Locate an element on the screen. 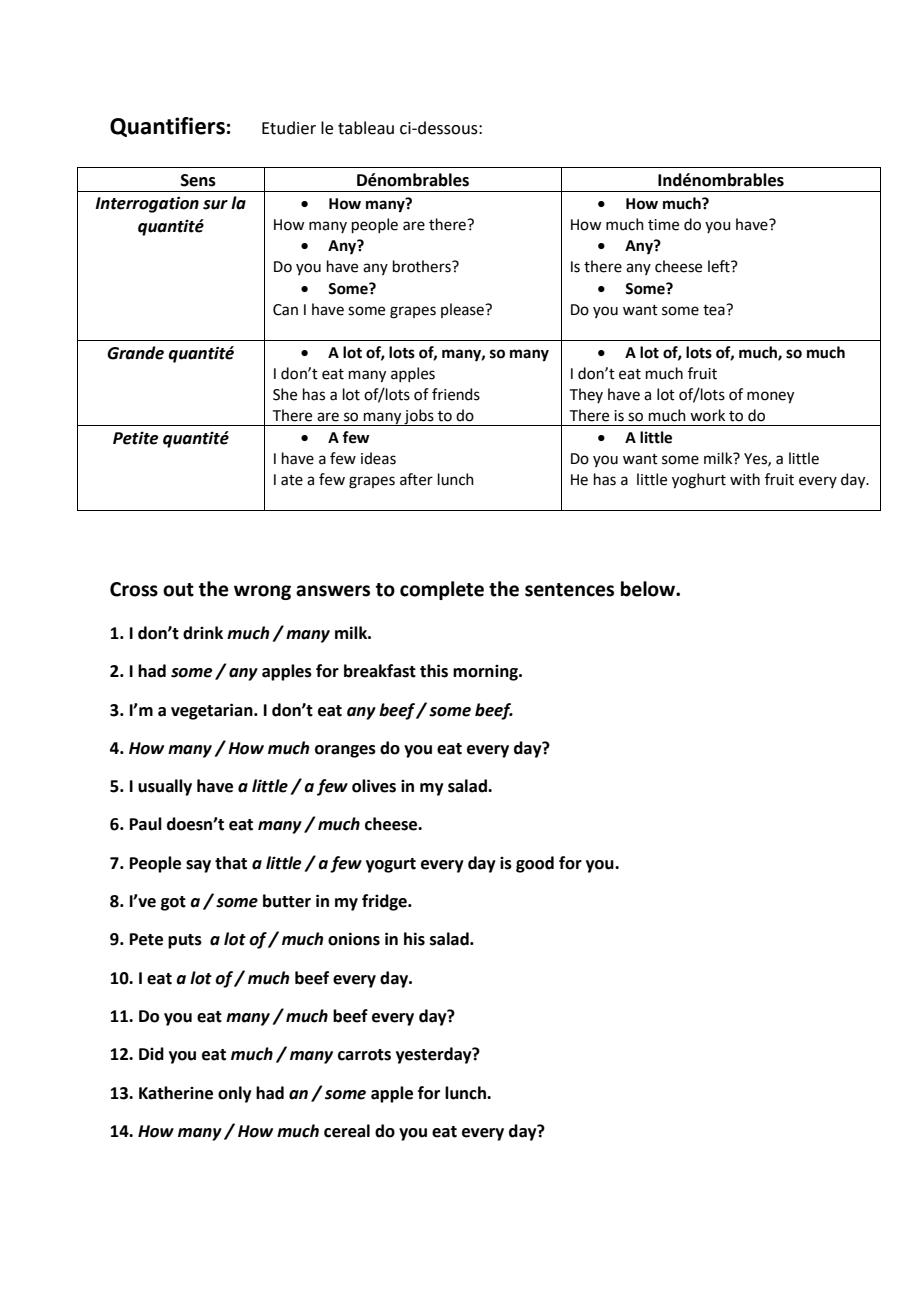 The image size is (924, 1308). complete is located at coordinates (442, 590).
